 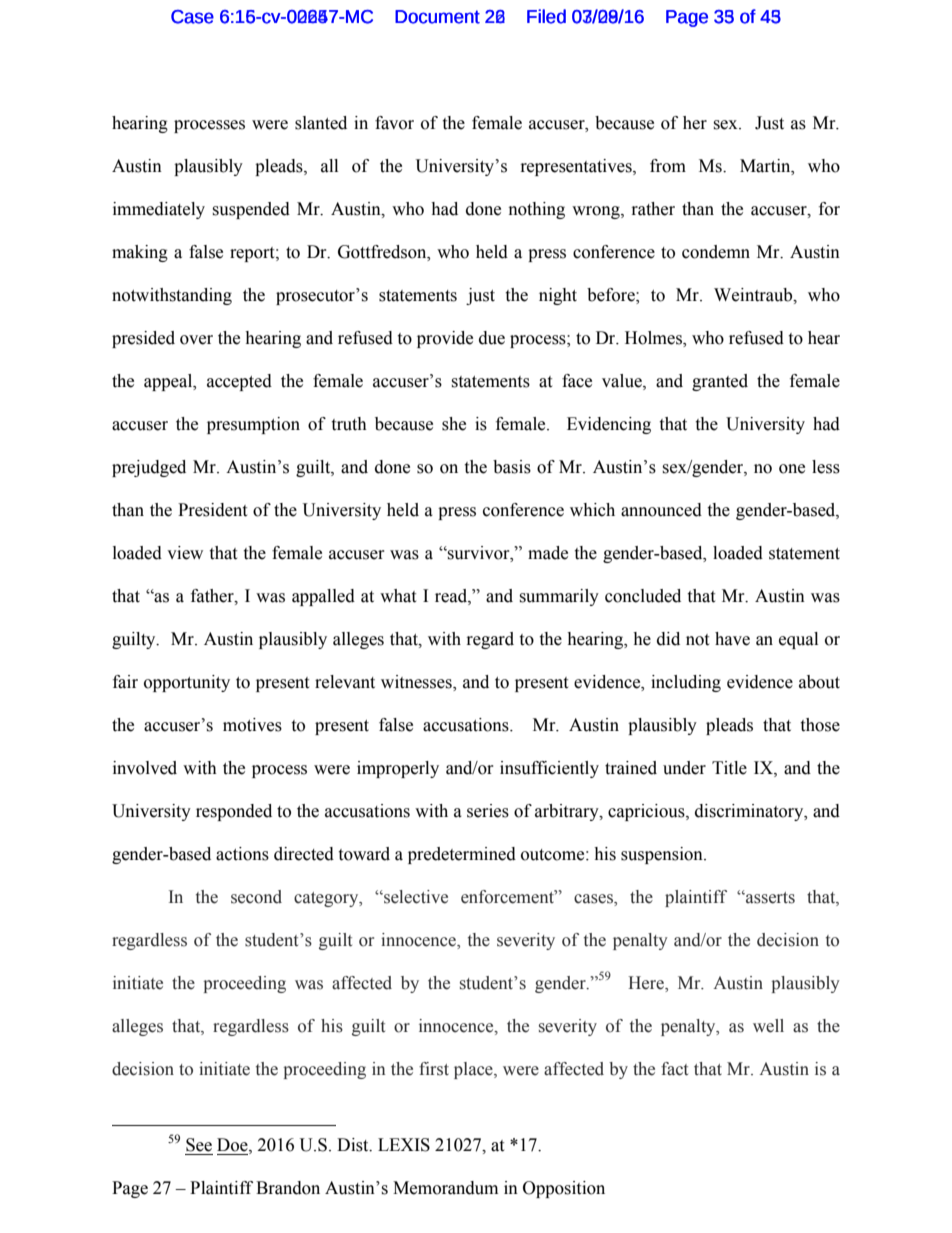 I want to click on Memorandum, so click(x=445, y=1188).
